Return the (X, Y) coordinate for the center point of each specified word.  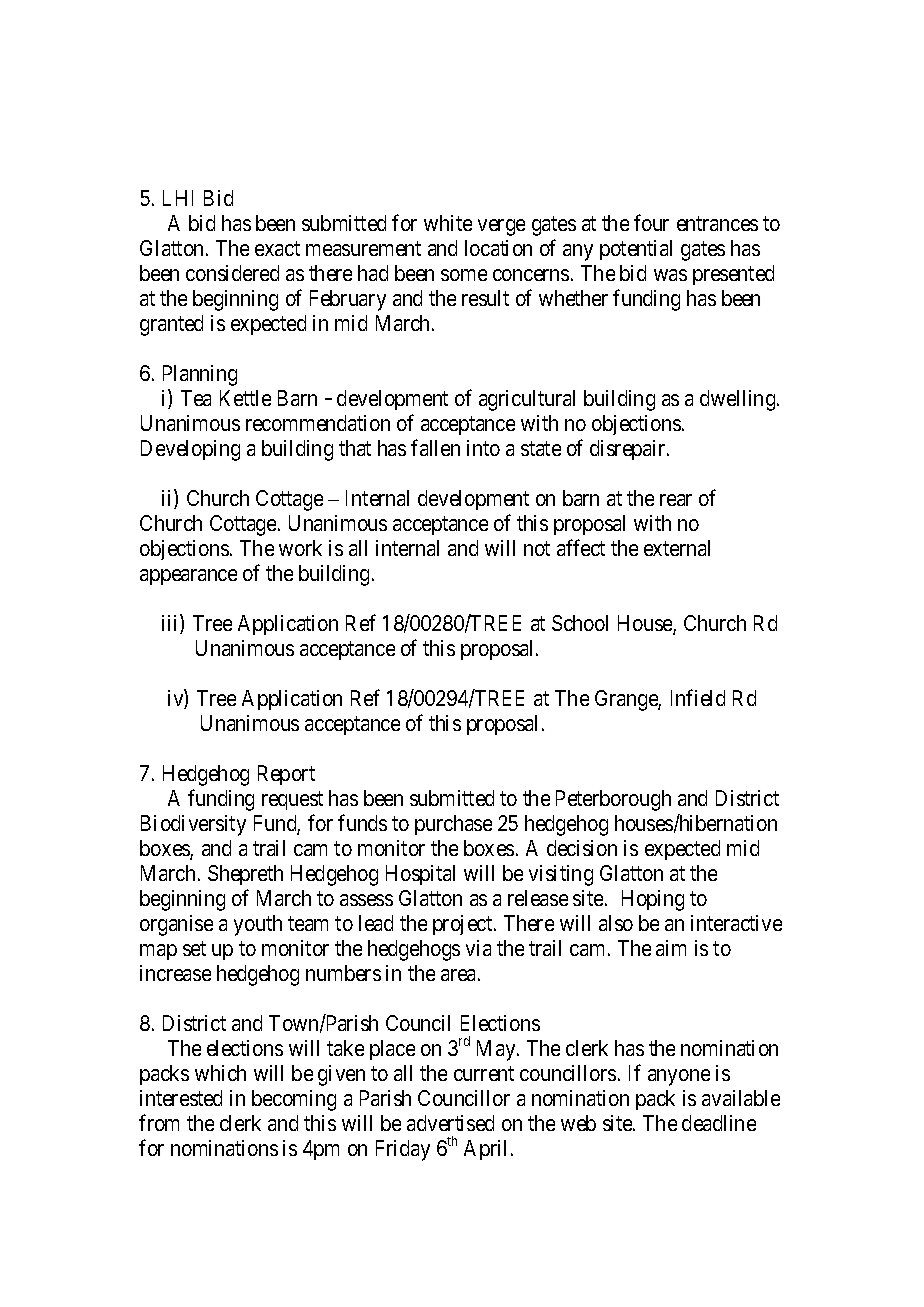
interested (181, 1098)
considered (232, 273)
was (670, 275)
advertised (450, 1123)
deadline (719, 1123)
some (464, 275)
